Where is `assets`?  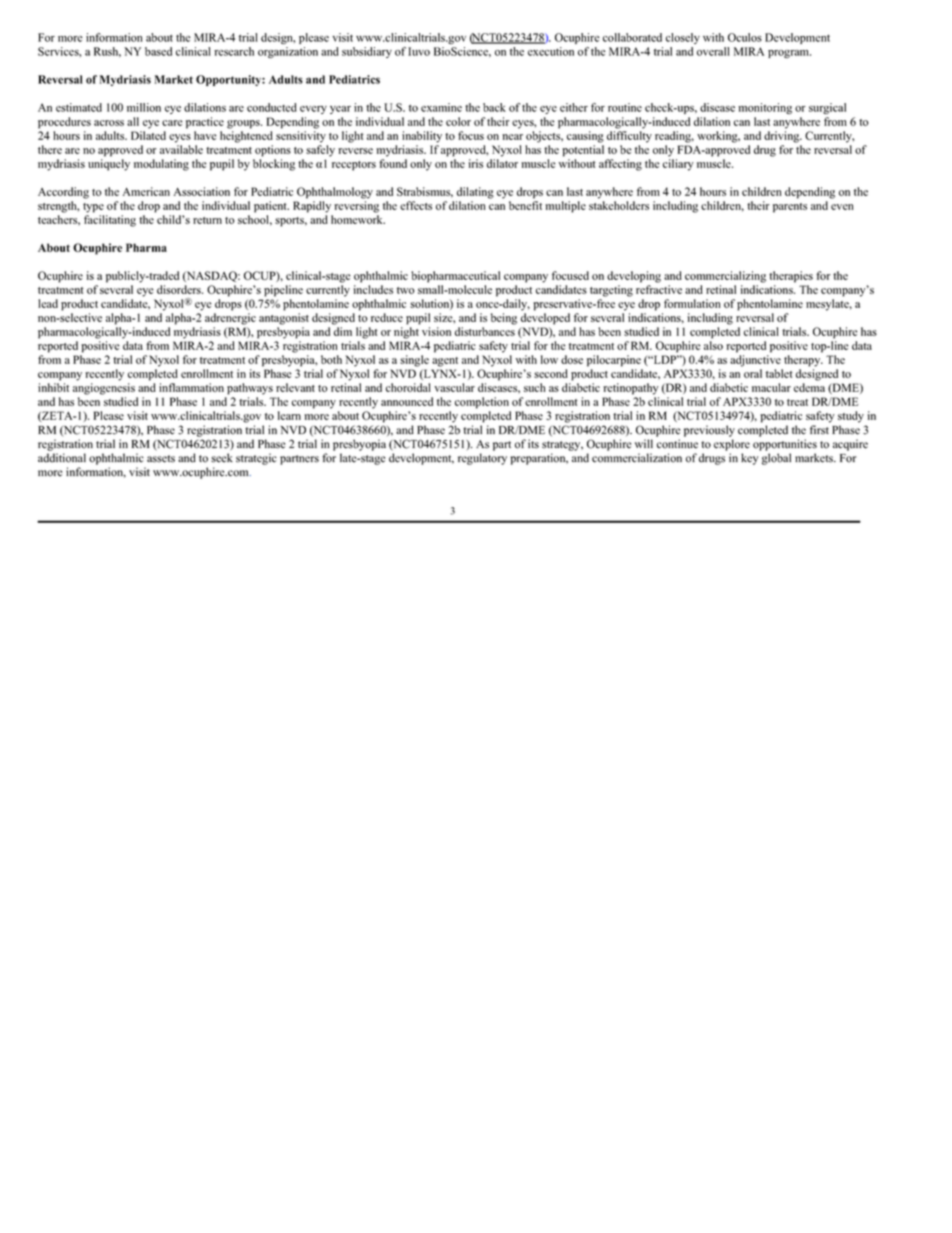
assets is located at coordinates (161, 459).
